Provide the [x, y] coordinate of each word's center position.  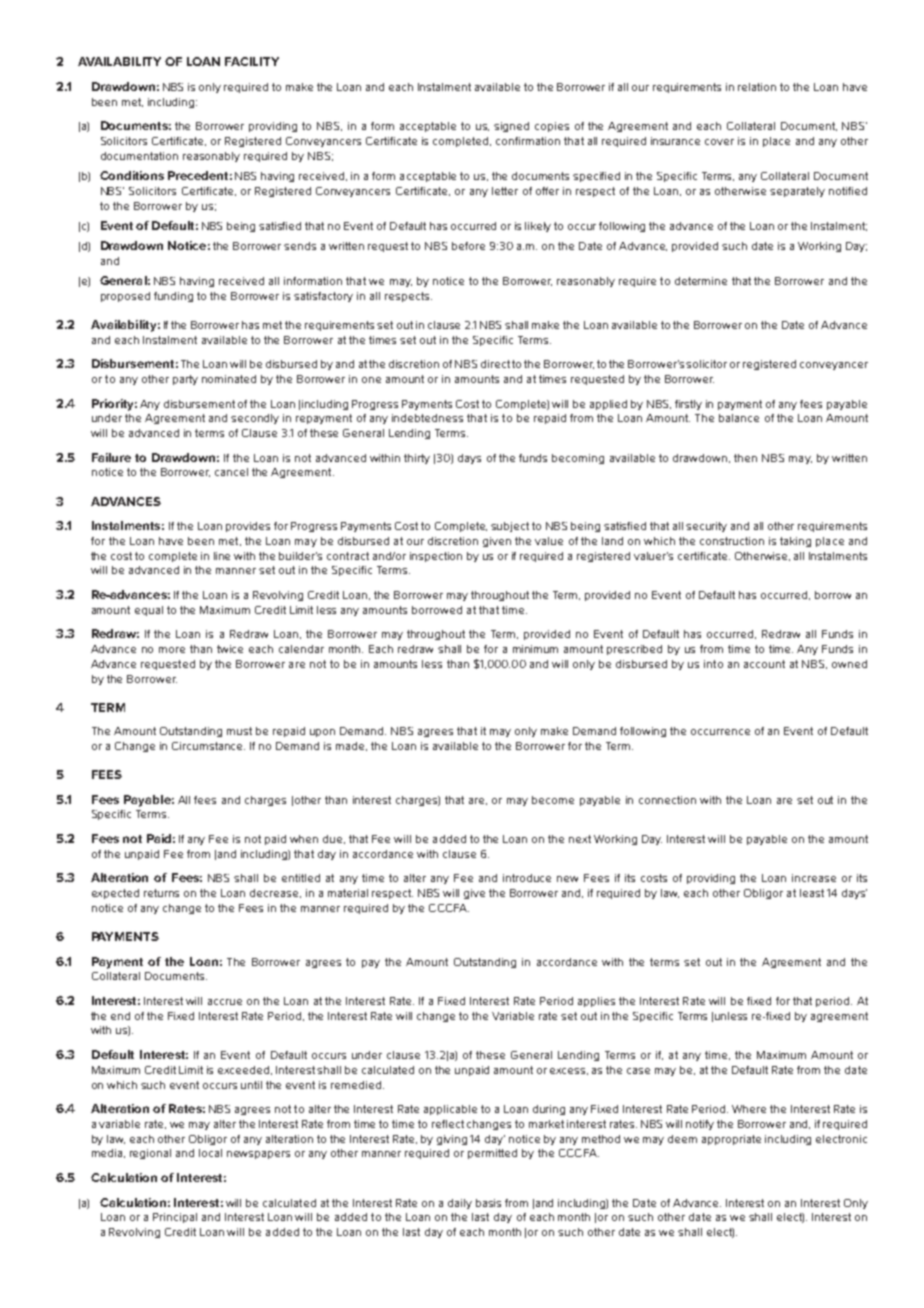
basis [488, 1203]
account [764, 664]
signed [511, 127]
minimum [535, 649]
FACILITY [252, 61]
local [210, 1153]
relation [757, 87]
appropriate [731, 1140]
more [172, 650]
